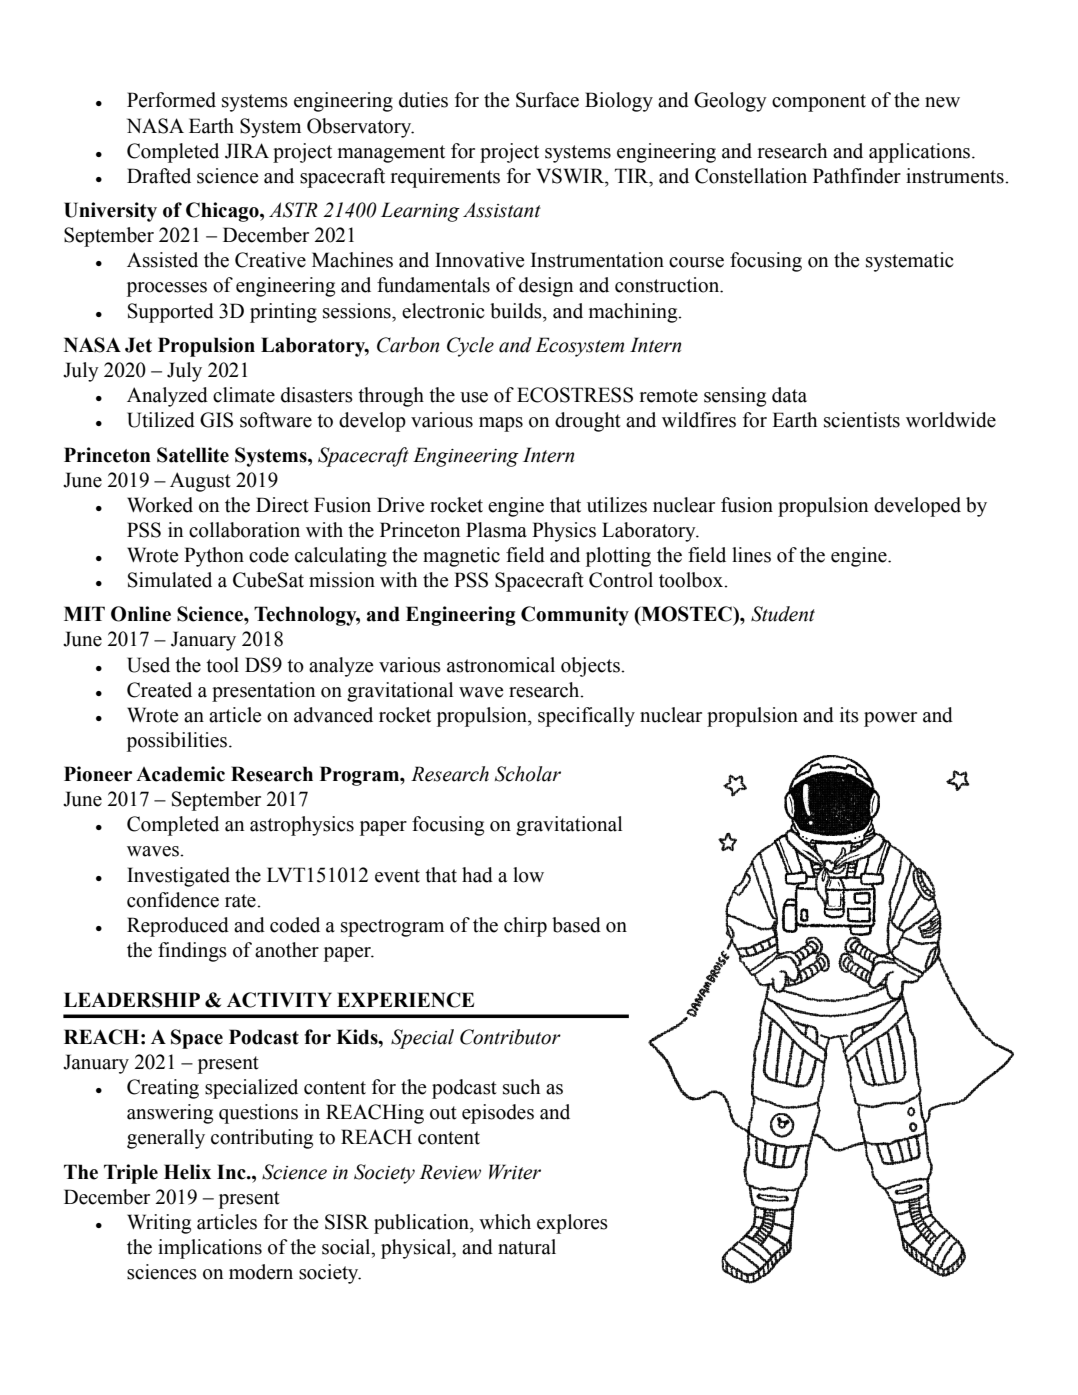  I want to click on maps, so click(501, 424).
